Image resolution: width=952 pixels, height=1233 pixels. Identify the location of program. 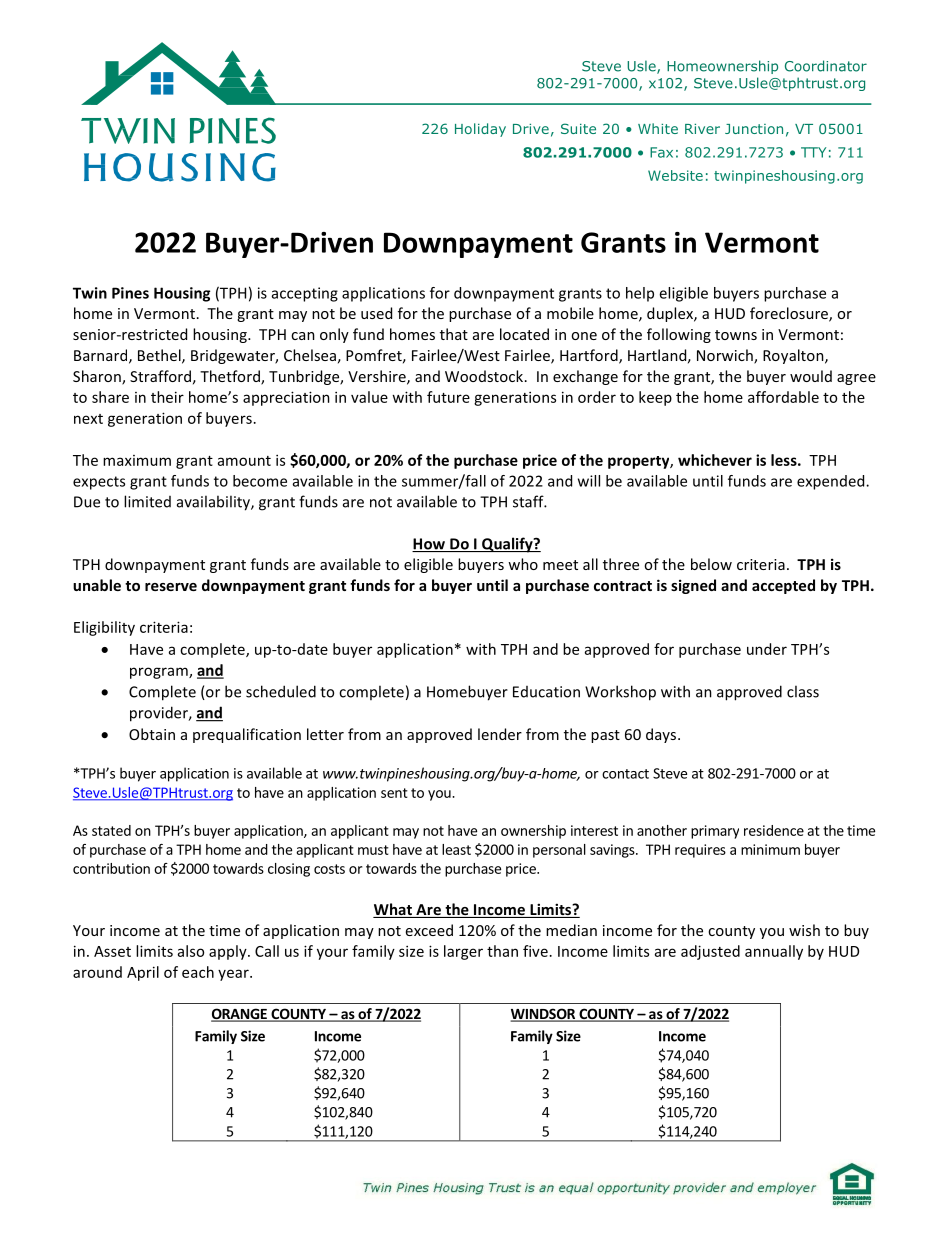
(160, 673).
